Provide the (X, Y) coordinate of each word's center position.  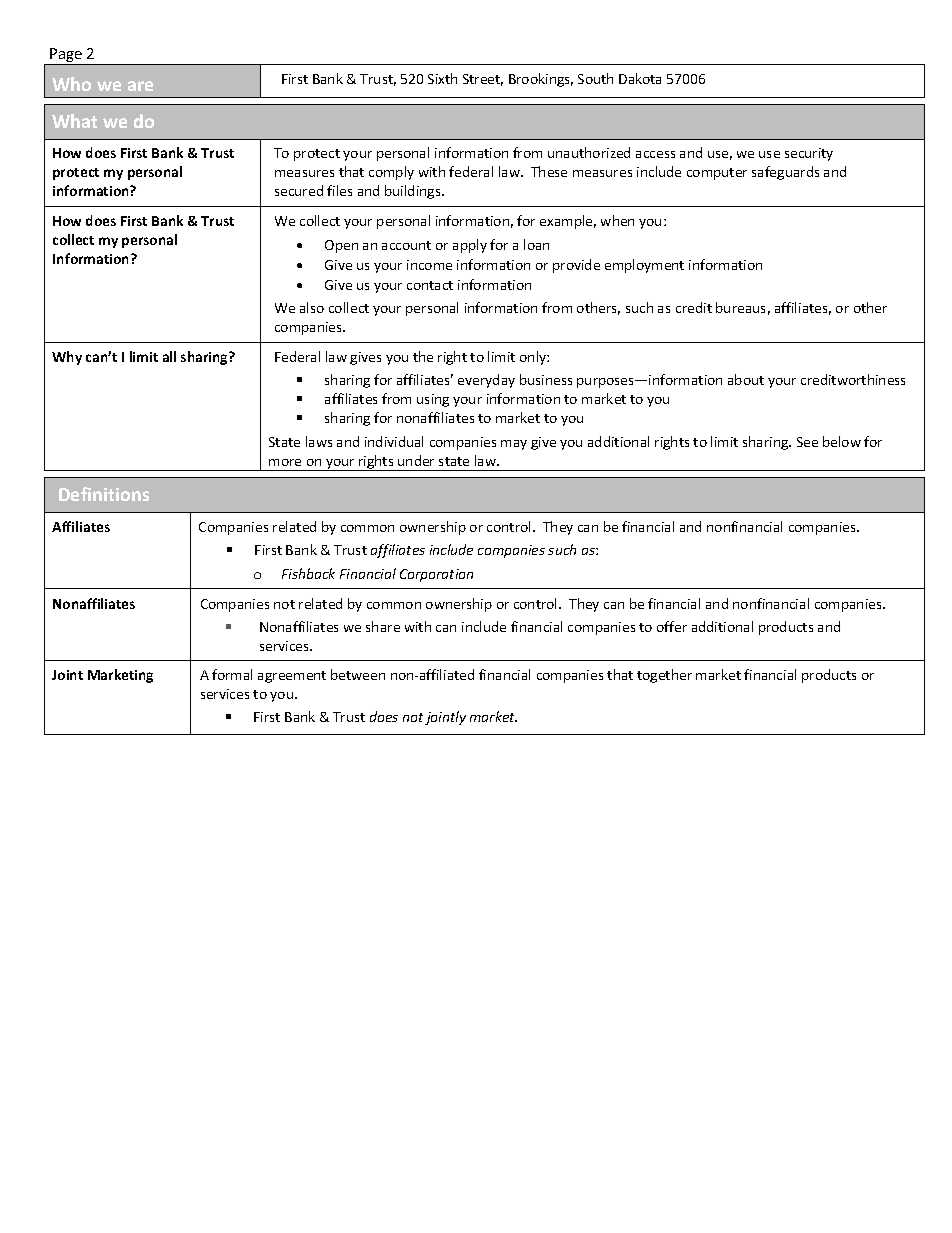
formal (232, 674)
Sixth (442, 78)
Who (71, 84)
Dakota (640, 78)
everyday (486, 381)
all (169, 356)
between (358, 674)
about (746, 379)
